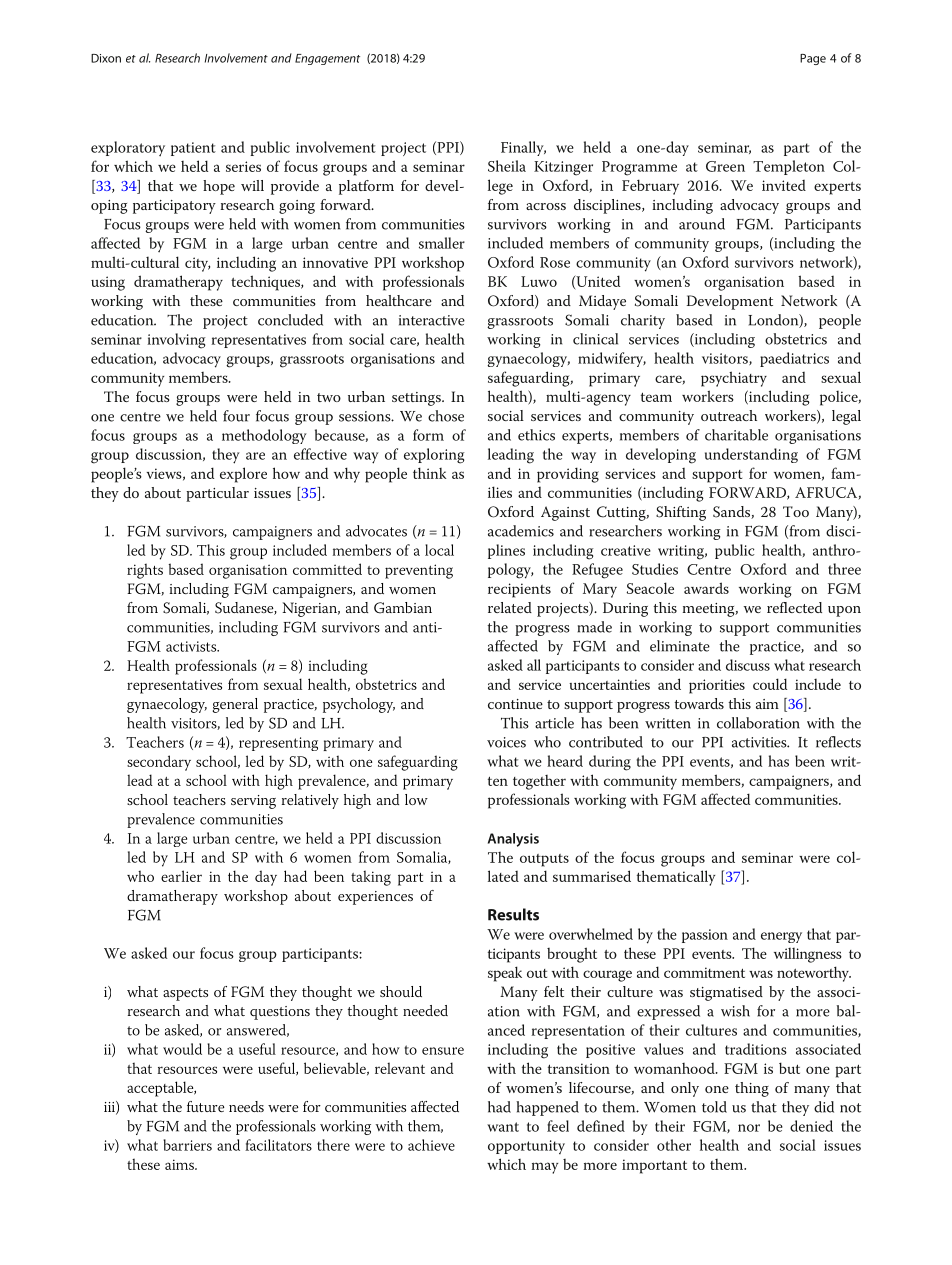 This page has width=952, height=1265. Describe the element at coordinates (523, 148) in the page. I see `Finally` at that location.
